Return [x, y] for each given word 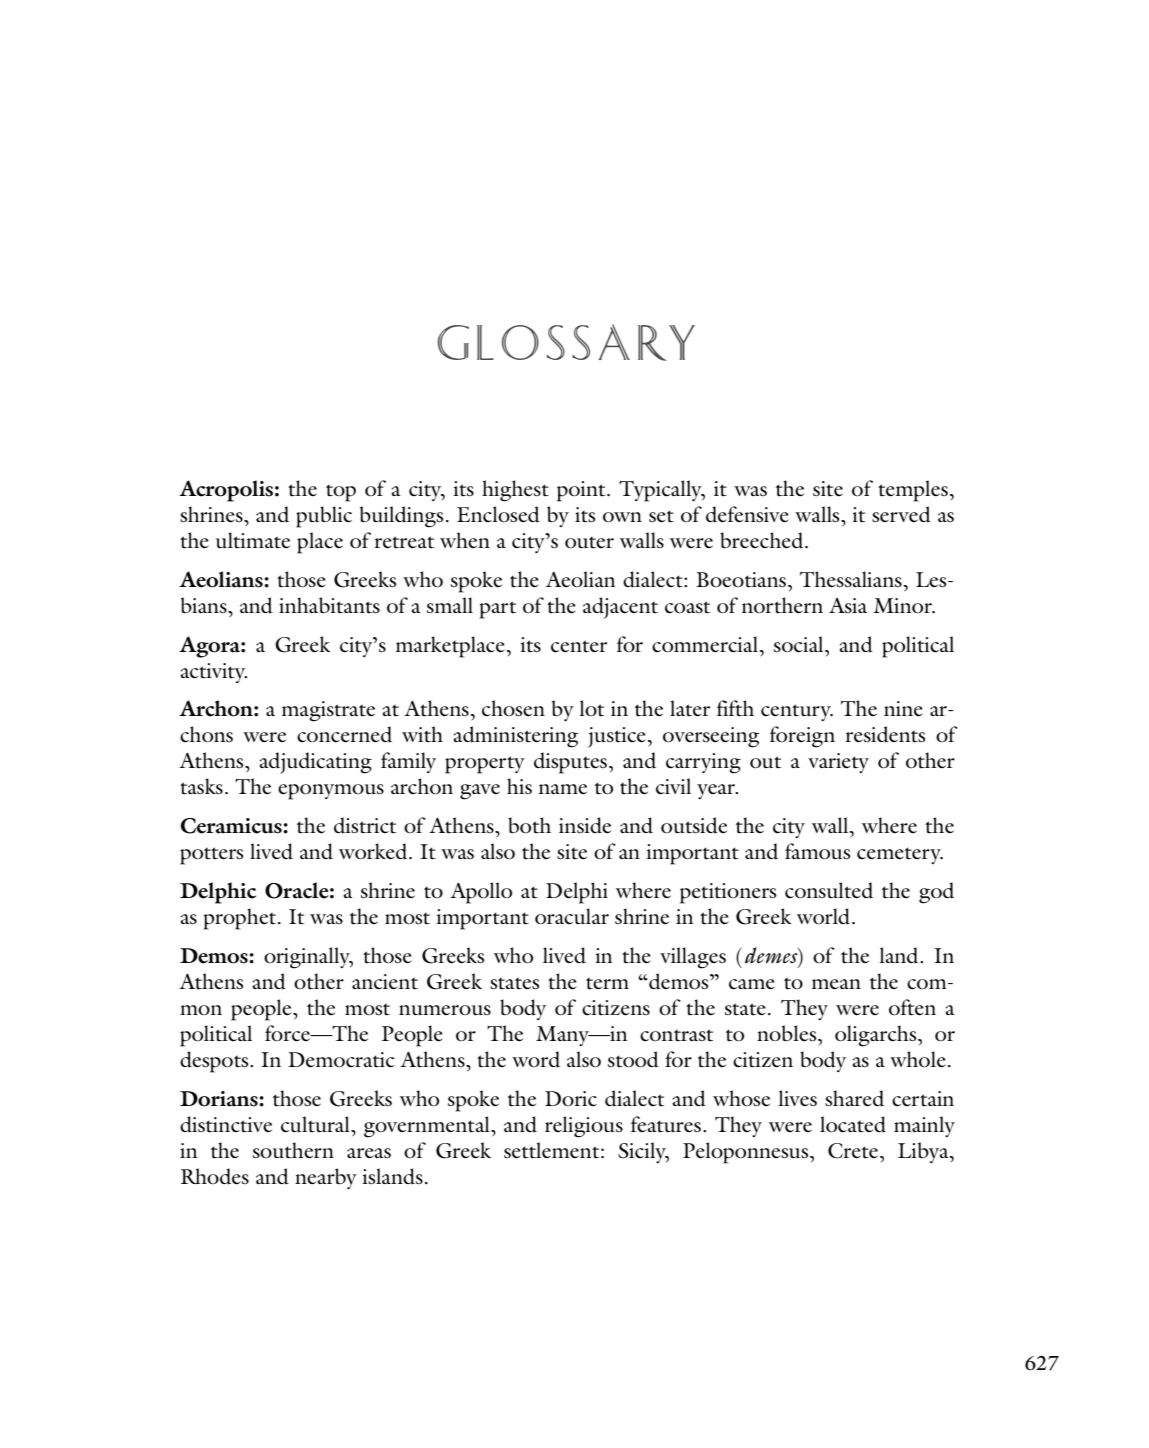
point [582, 491]
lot [591, 708]
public [324, 517]
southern [293, 1150]
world [825, 916]
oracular [572, 916]
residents [885, 734]
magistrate [328, 711]
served [901, 514]
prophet [241, 919]
